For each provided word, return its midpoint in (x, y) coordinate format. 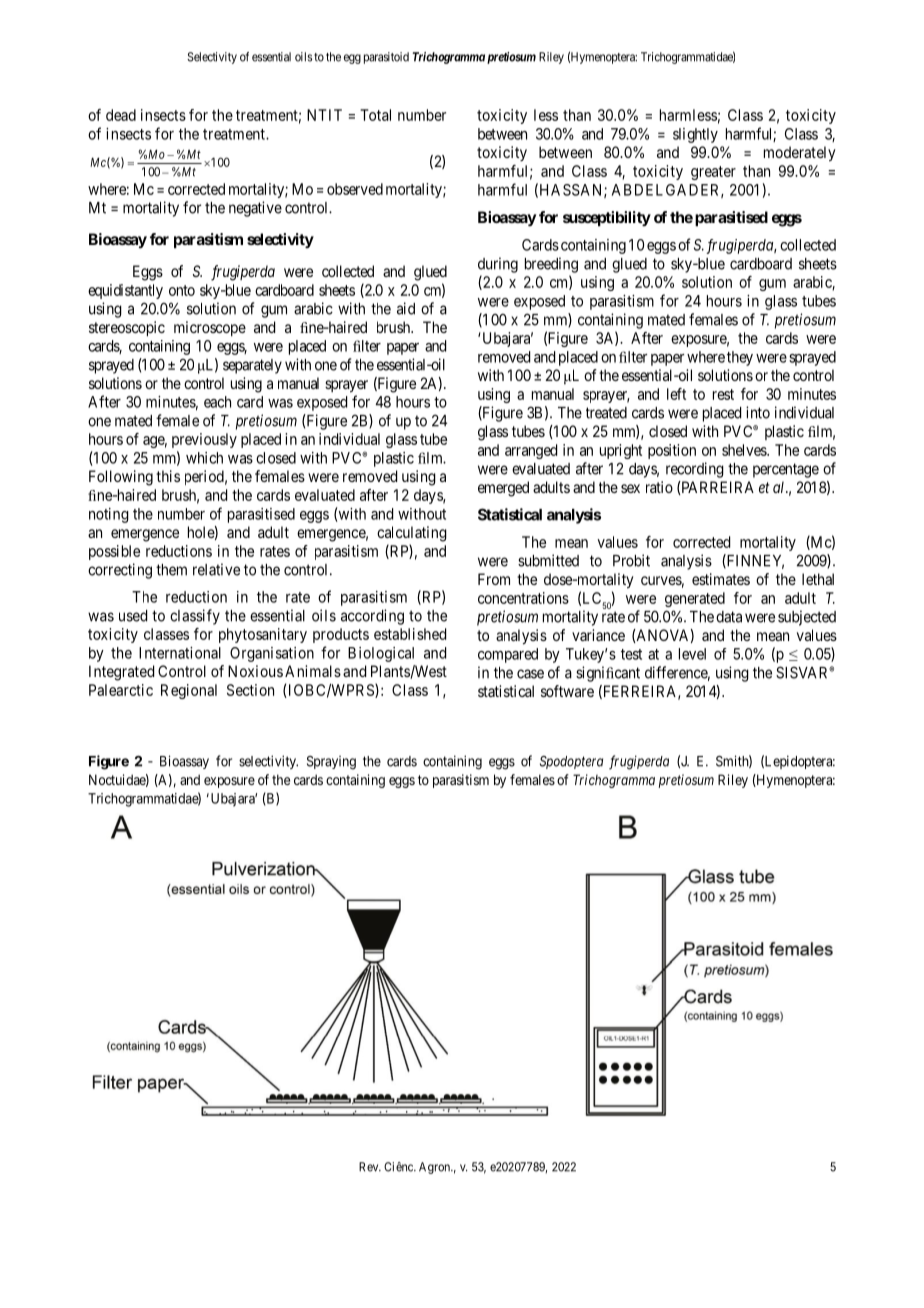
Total (375, 115)
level (692, 654)
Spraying (331, 763)
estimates (721, 579)
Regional (189, 691)
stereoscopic (127, 329)
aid (406, 308)
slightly (695, 135)
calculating (412, 534)
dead (121, 115)
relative (216, 569)
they (740, 358)
